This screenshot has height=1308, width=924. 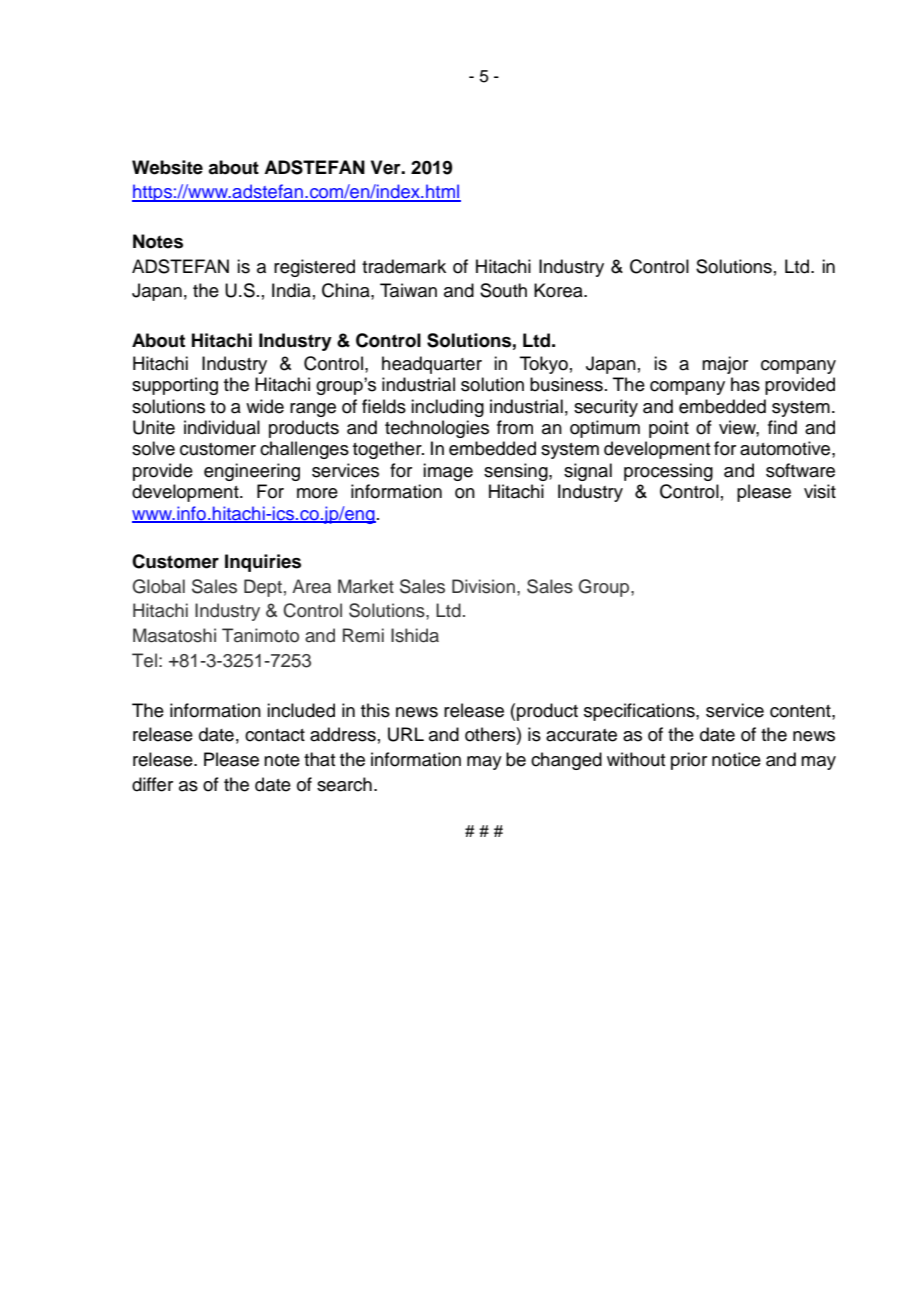 I want to click on individual, so click(x=222, y=427).
